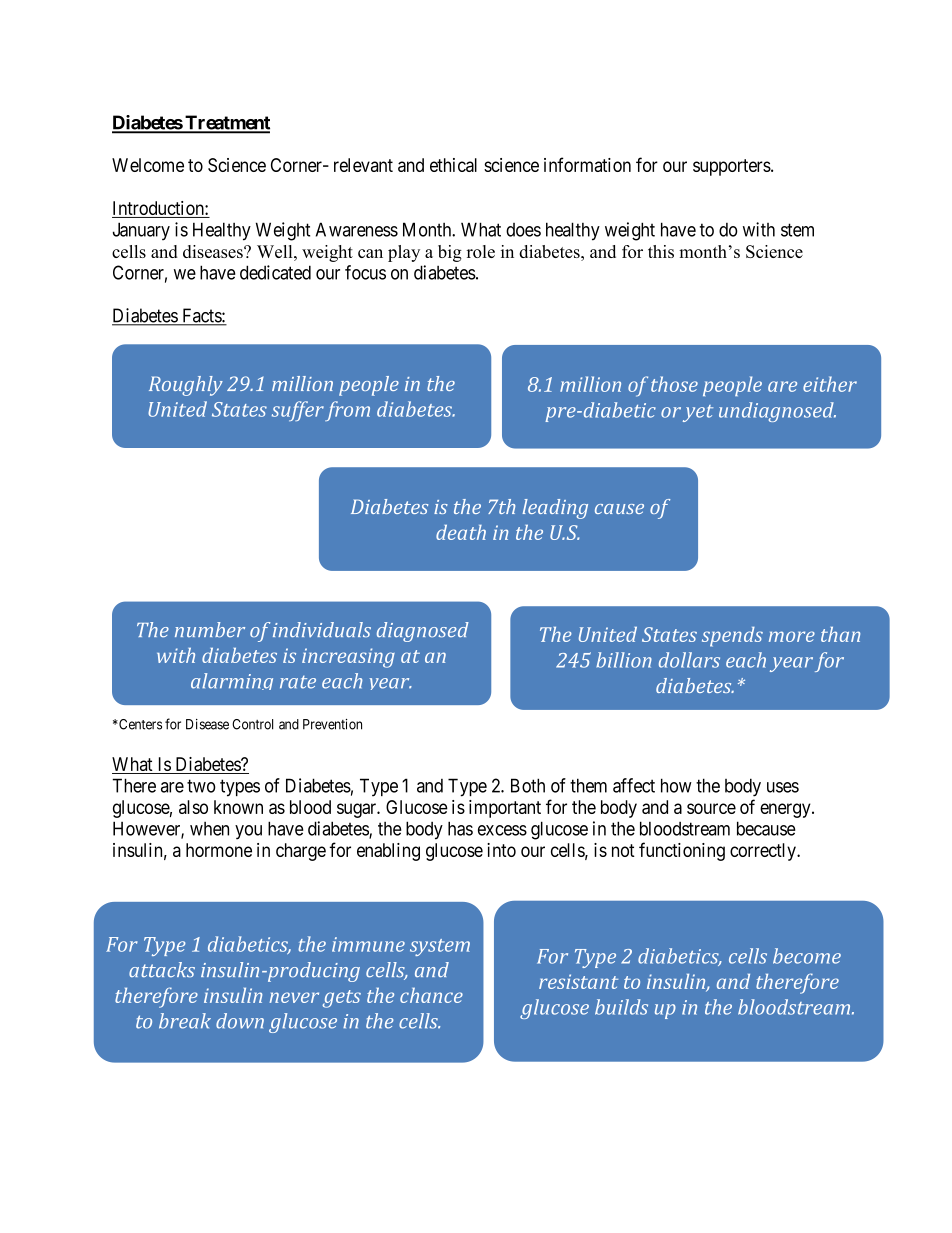  I want to click on ethical, so click(453, 165).
